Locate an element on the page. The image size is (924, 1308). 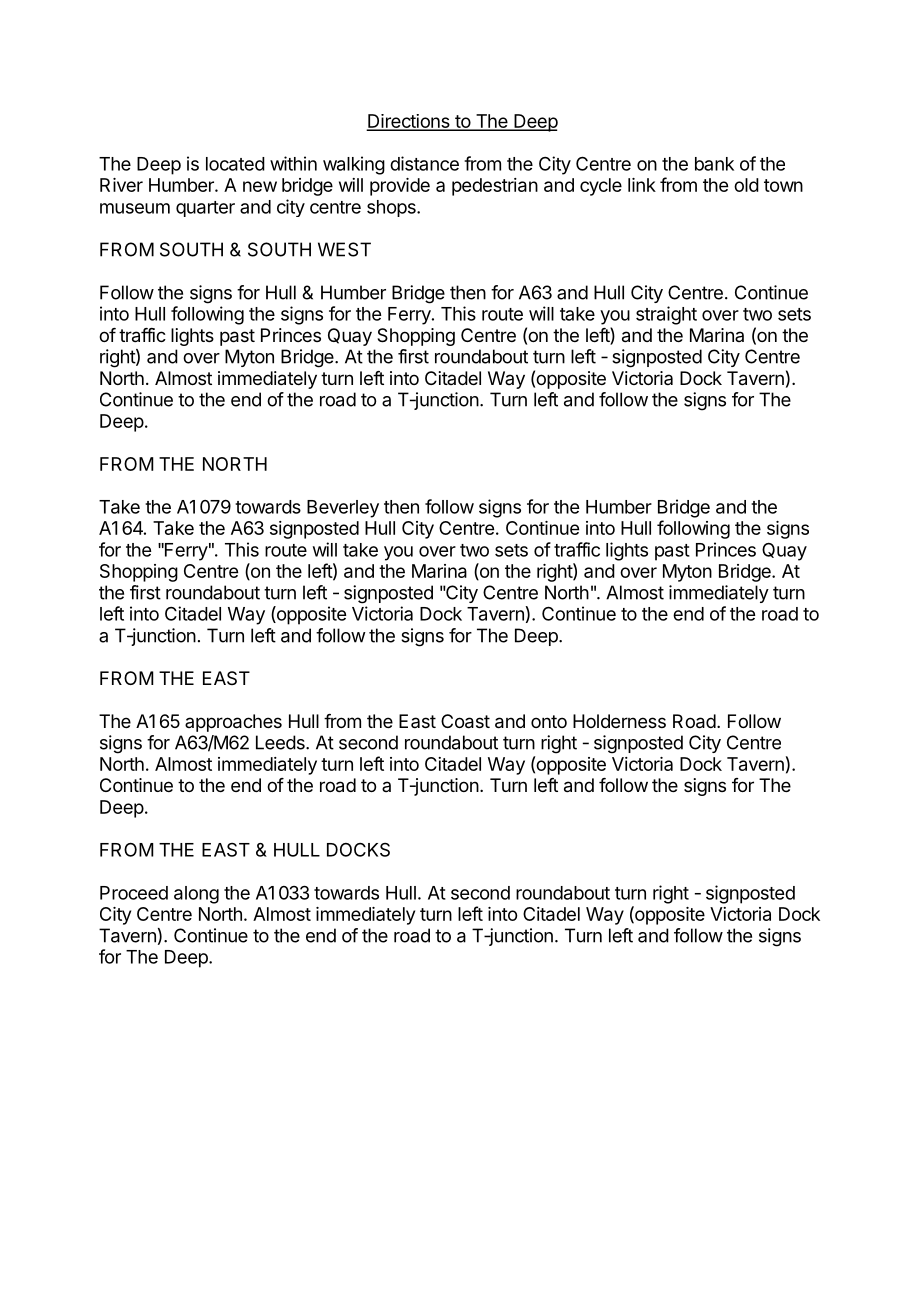
Coast is located at coordinates (465, 721).
